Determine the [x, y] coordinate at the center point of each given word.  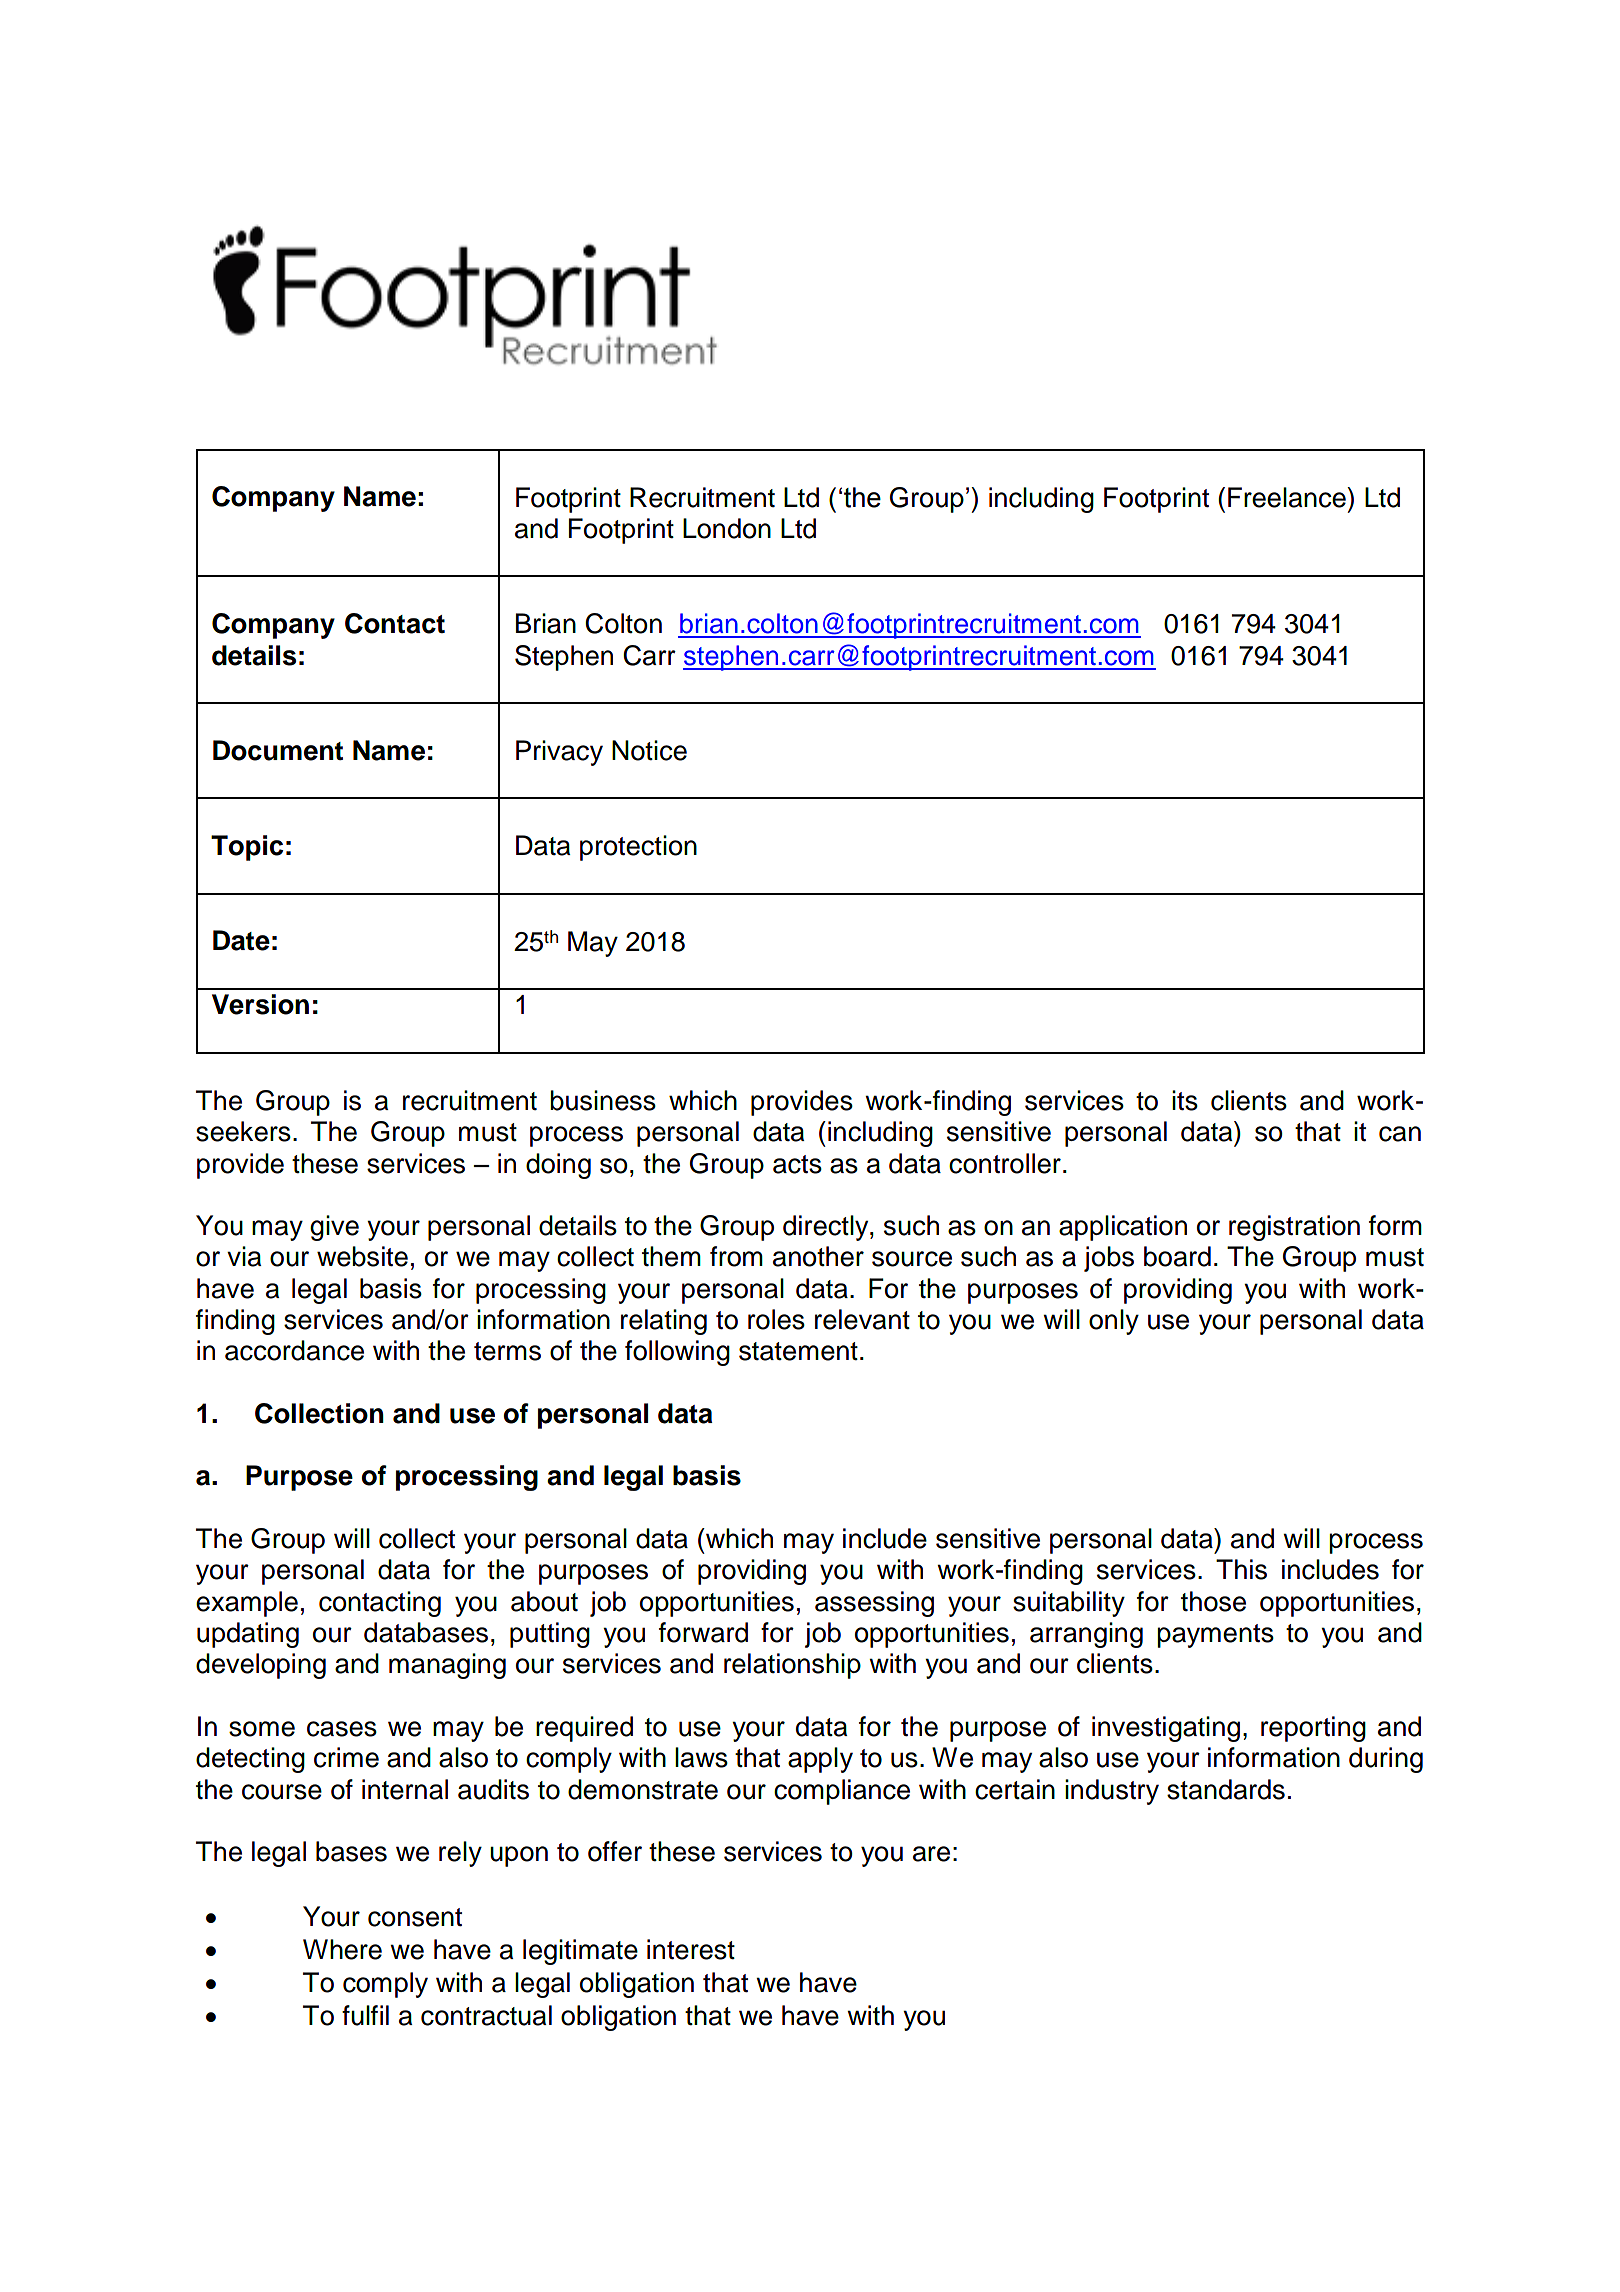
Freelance [1288, 497]
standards [1226, 1789]
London [727, 528]
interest [691, 1949]
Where [342, 1949]
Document [278, 750]
